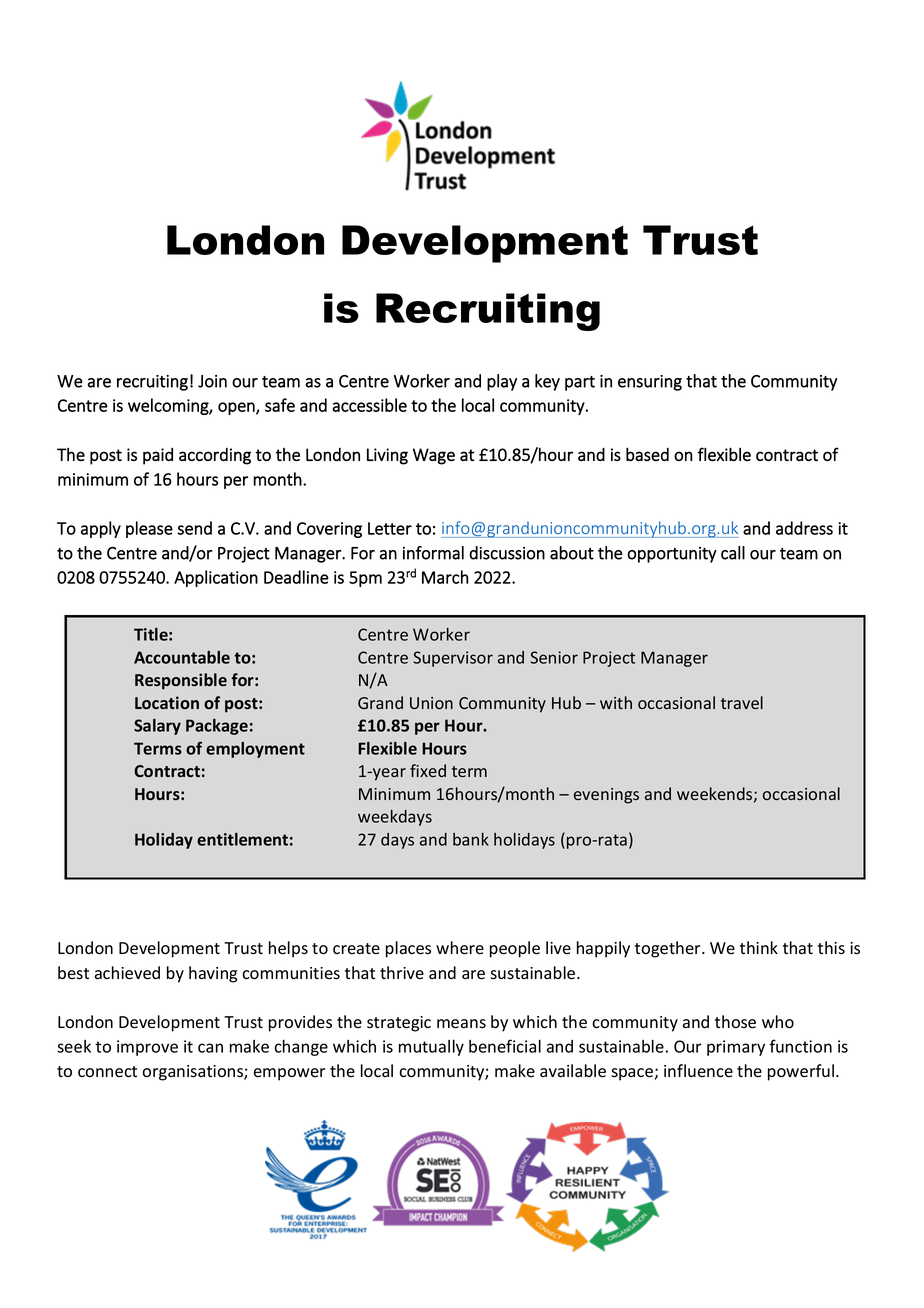 Image resolution: width=924 pixels, height=1308 pixels. What do you see at coordinates (445, 577) in the document?
I see `March` at bounding box center [445, 577].
